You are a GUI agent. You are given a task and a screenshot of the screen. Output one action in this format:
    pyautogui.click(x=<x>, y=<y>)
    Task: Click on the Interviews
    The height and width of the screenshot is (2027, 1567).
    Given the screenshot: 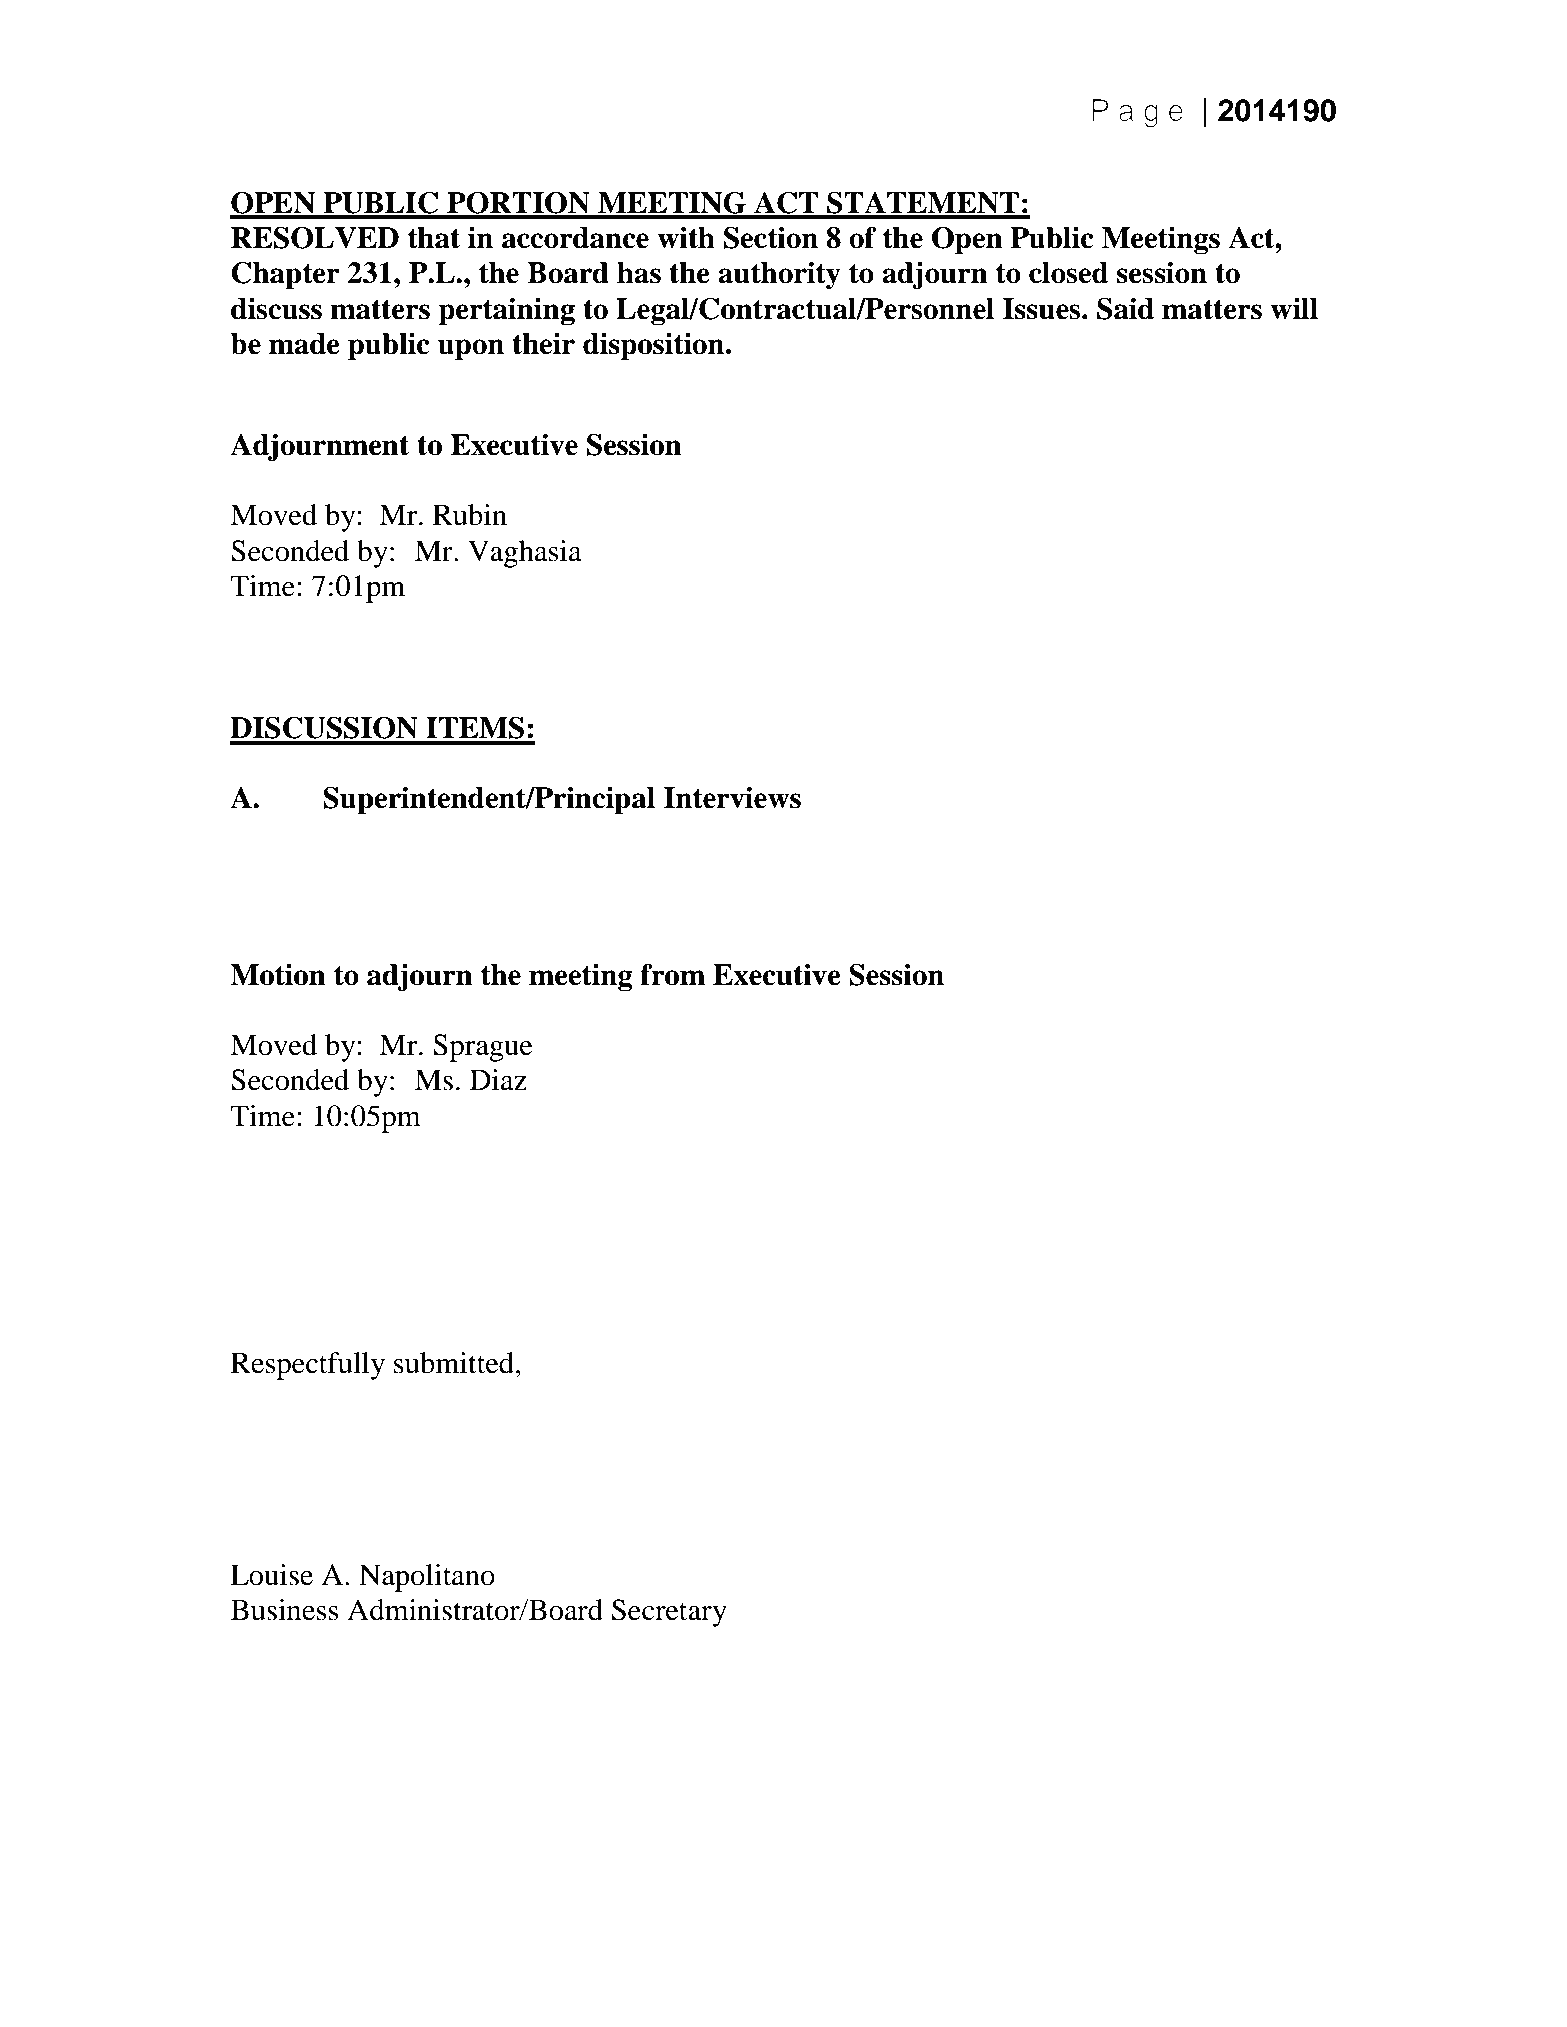 What is the action you would take?
    pyautogui.click(x=732, y=798)
